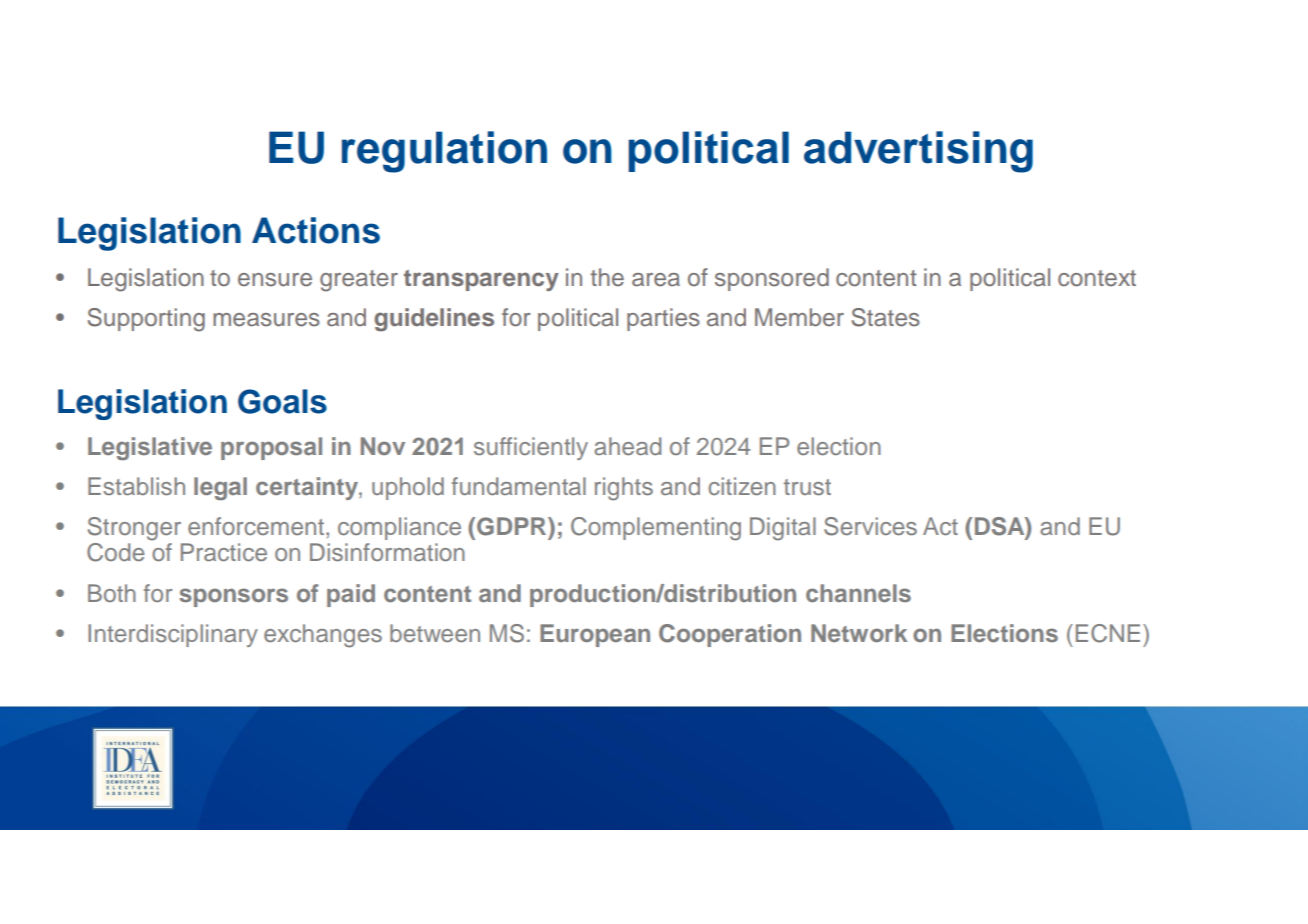 This screenshot has width=1308, height=924. I want to click on Member, so click(799, 317).
